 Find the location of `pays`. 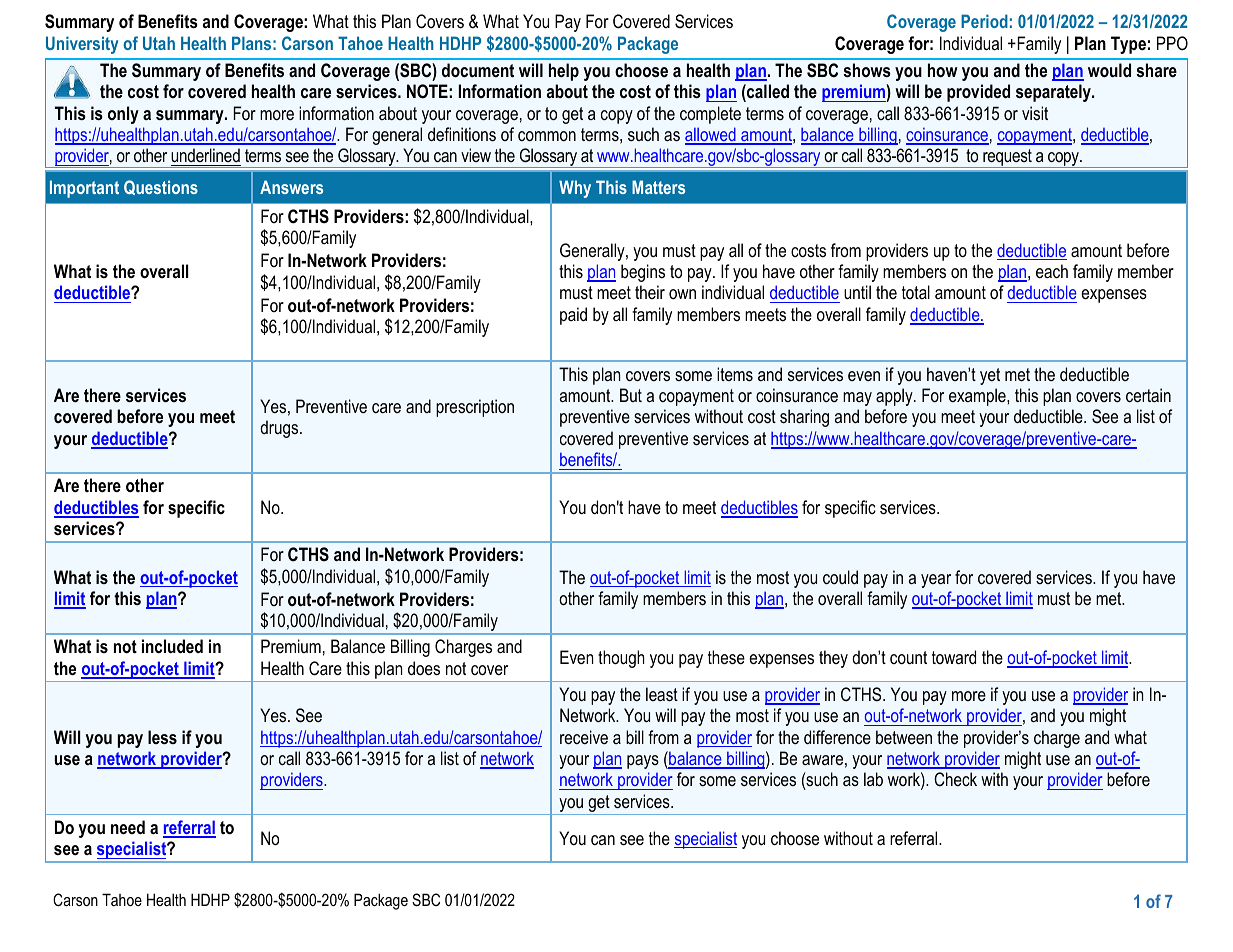

pays is located at coordinates (643, 762).
